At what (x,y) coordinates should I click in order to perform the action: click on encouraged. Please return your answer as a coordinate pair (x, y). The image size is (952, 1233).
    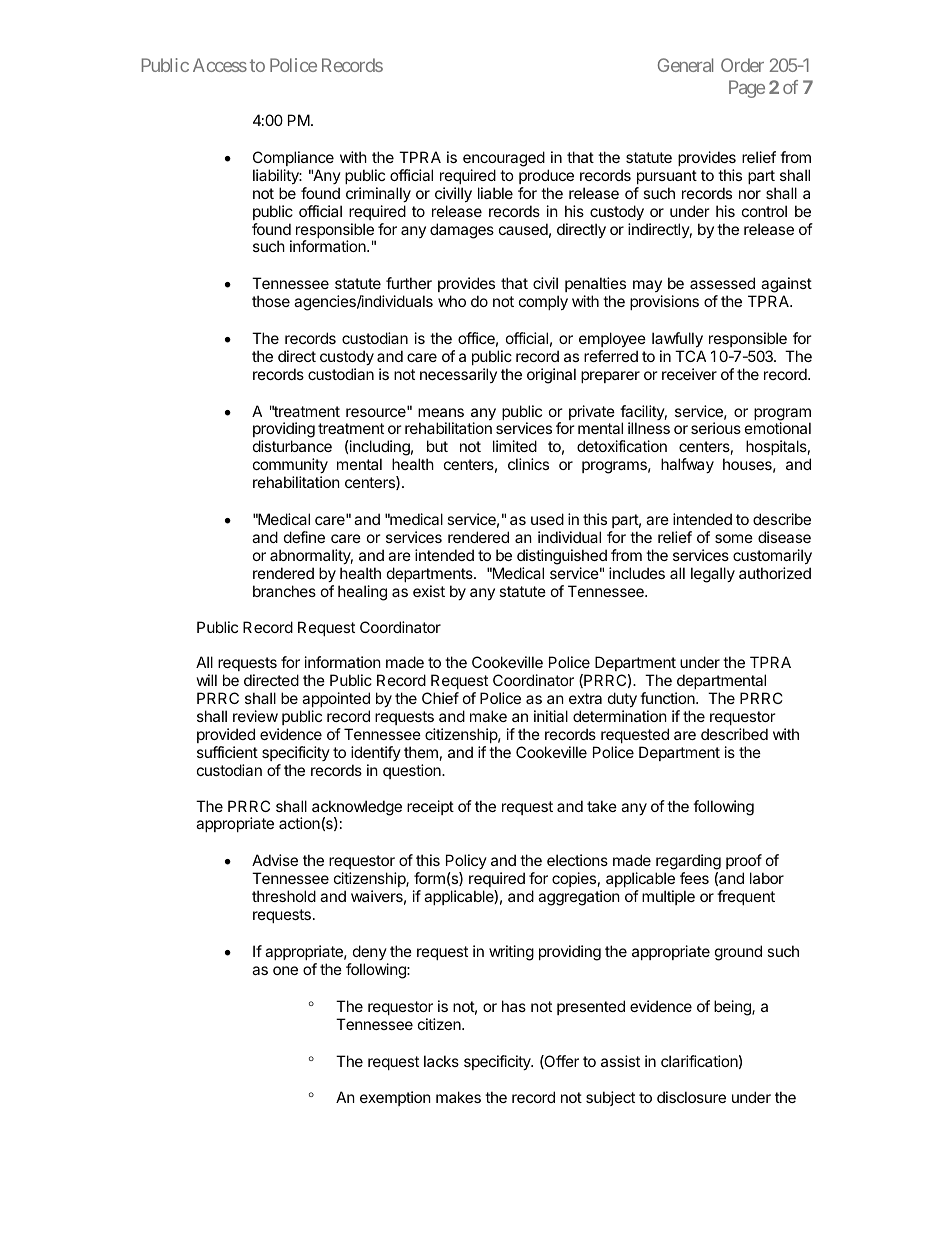
    Looking at the image, I should click on (504, 159).
